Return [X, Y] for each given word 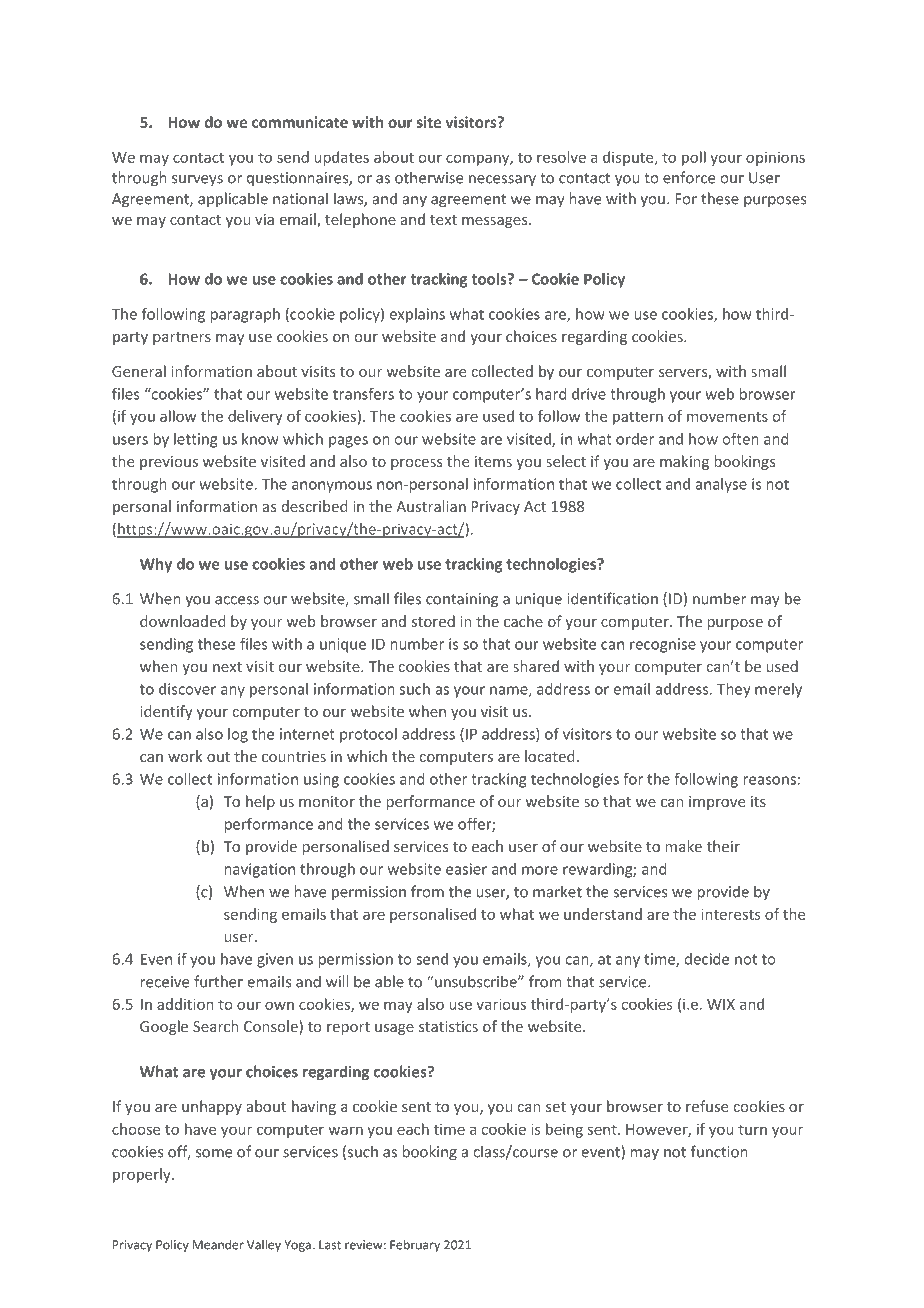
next [227, 667]
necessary [502, 181]
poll [694, 158]
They [733, 690]
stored [433, 621]
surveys [197, 180]
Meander [218, 1244]
